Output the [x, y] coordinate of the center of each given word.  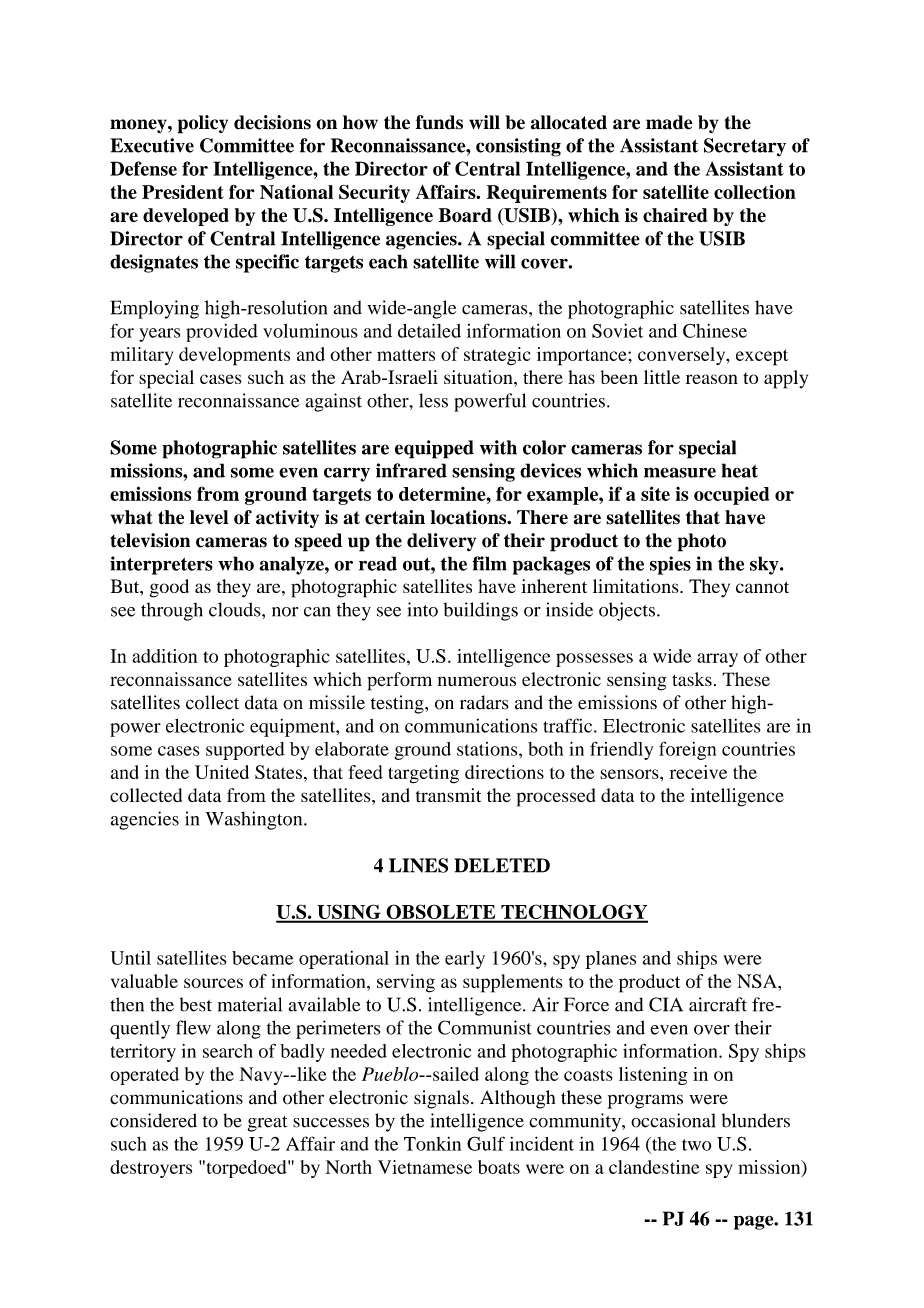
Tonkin [432, 1144]
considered [153, 1120]
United [222, 772]
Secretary [745, 147]
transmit [448, 795]
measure [680, 472]
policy [203, 124]
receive [698, 772]
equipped [434, 449]
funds [439, 122]
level [209, 517]
